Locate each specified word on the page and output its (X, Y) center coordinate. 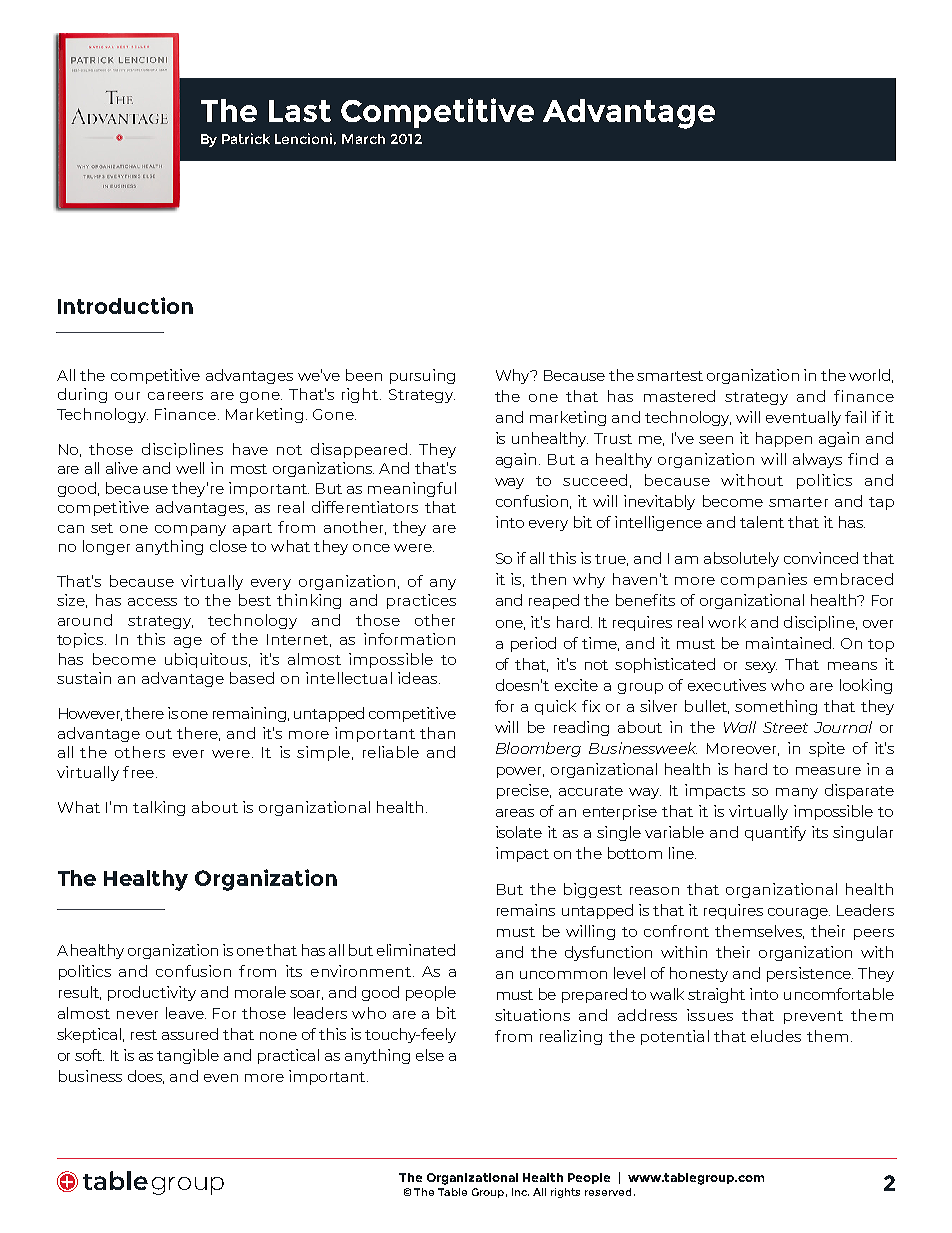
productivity (152, 993)
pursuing (422, 376)
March (363, 139)
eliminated (416, 950)
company (190, 530)
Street (785, 727)
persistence (810, 974)
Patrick (246, 138)
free (138, 772)
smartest (670, 376)
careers (175, 396)
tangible (188, 1056)
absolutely (741, 559)
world (869, 375)
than (437, 733)
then (548, 579)
